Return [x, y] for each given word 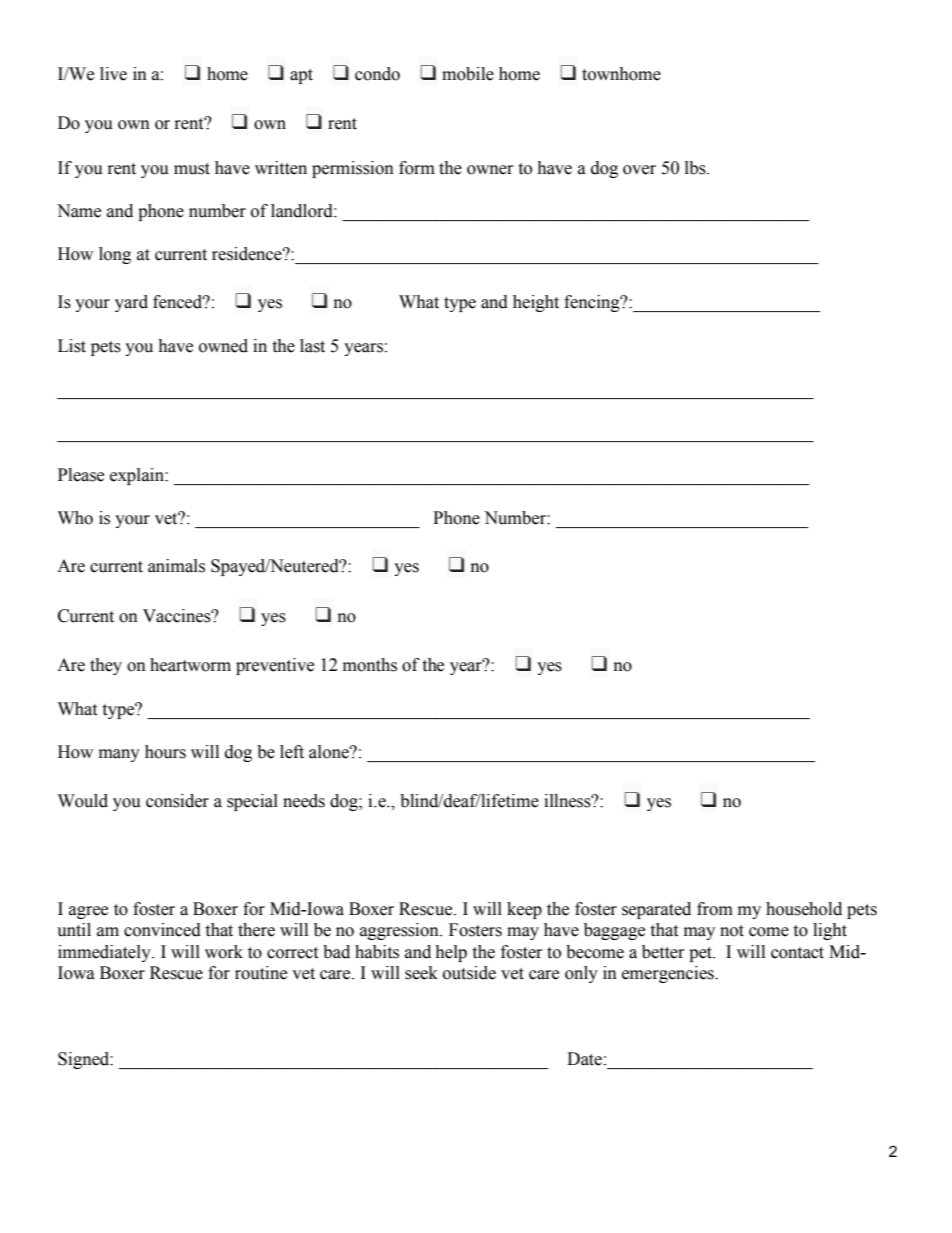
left [292, 752]
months [370, 665]
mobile [468, 74]
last [312, 346]
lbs [696, 168]
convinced [162, 930]
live [113, 74]
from [715, 909]
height [536, 303]
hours [165, 752]
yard [131, 303]
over [639, 170]
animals [176, 566]
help [451, 953]
